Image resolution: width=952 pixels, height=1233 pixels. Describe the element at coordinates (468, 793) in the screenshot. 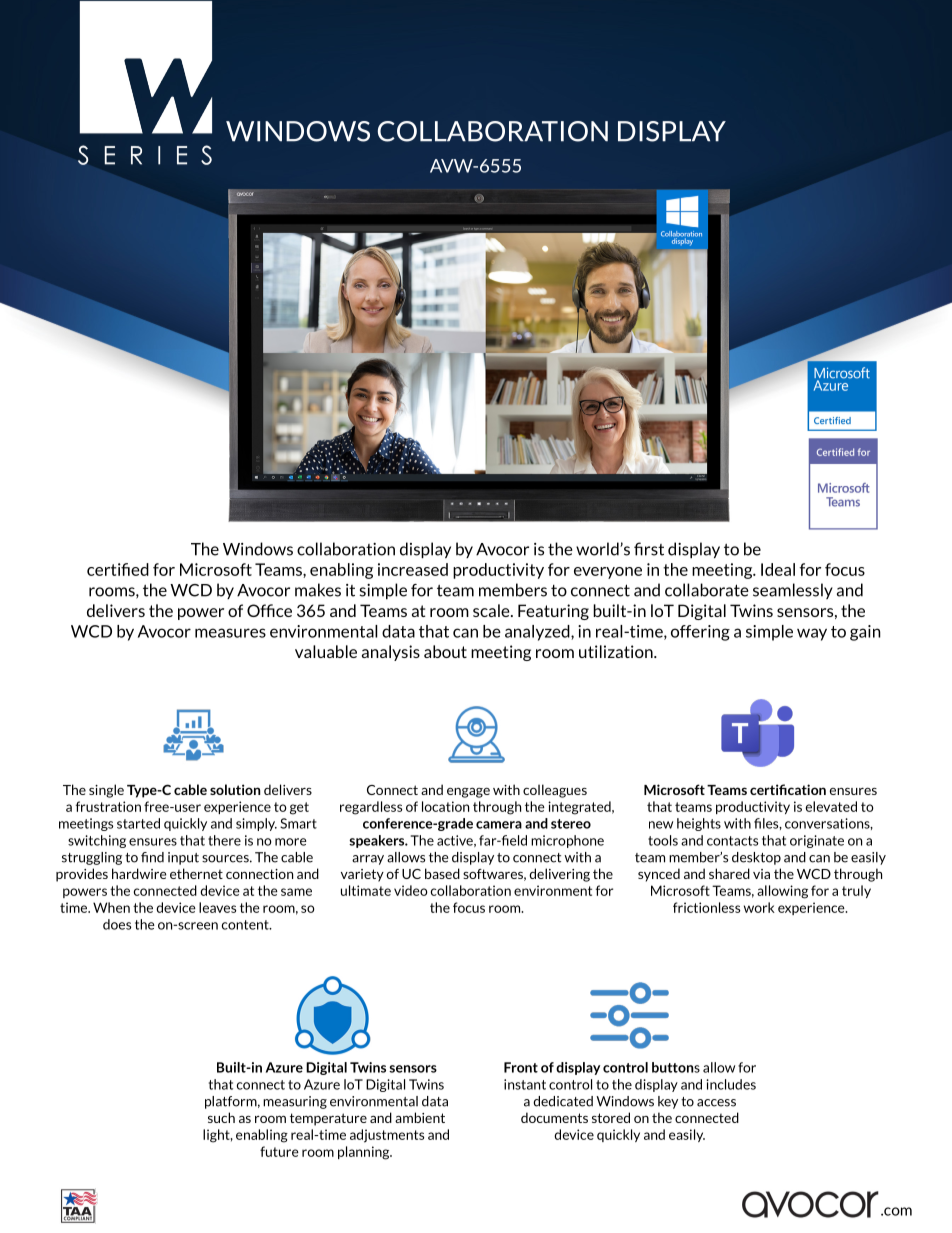

I see `engage` at that location.
